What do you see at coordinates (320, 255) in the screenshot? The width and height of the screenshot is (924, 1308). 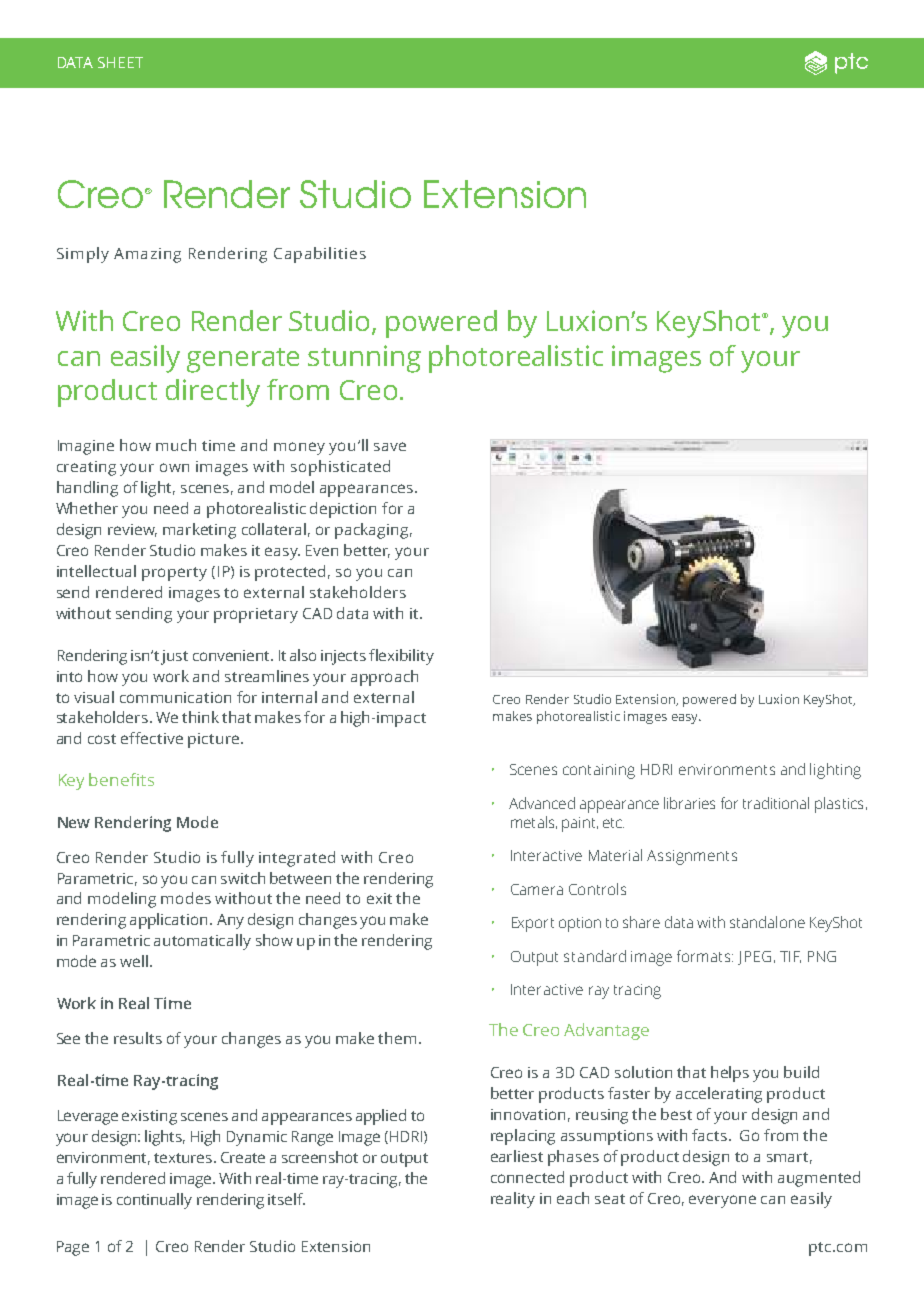 I see `Capabilities` at bounding box center [320, 255].
